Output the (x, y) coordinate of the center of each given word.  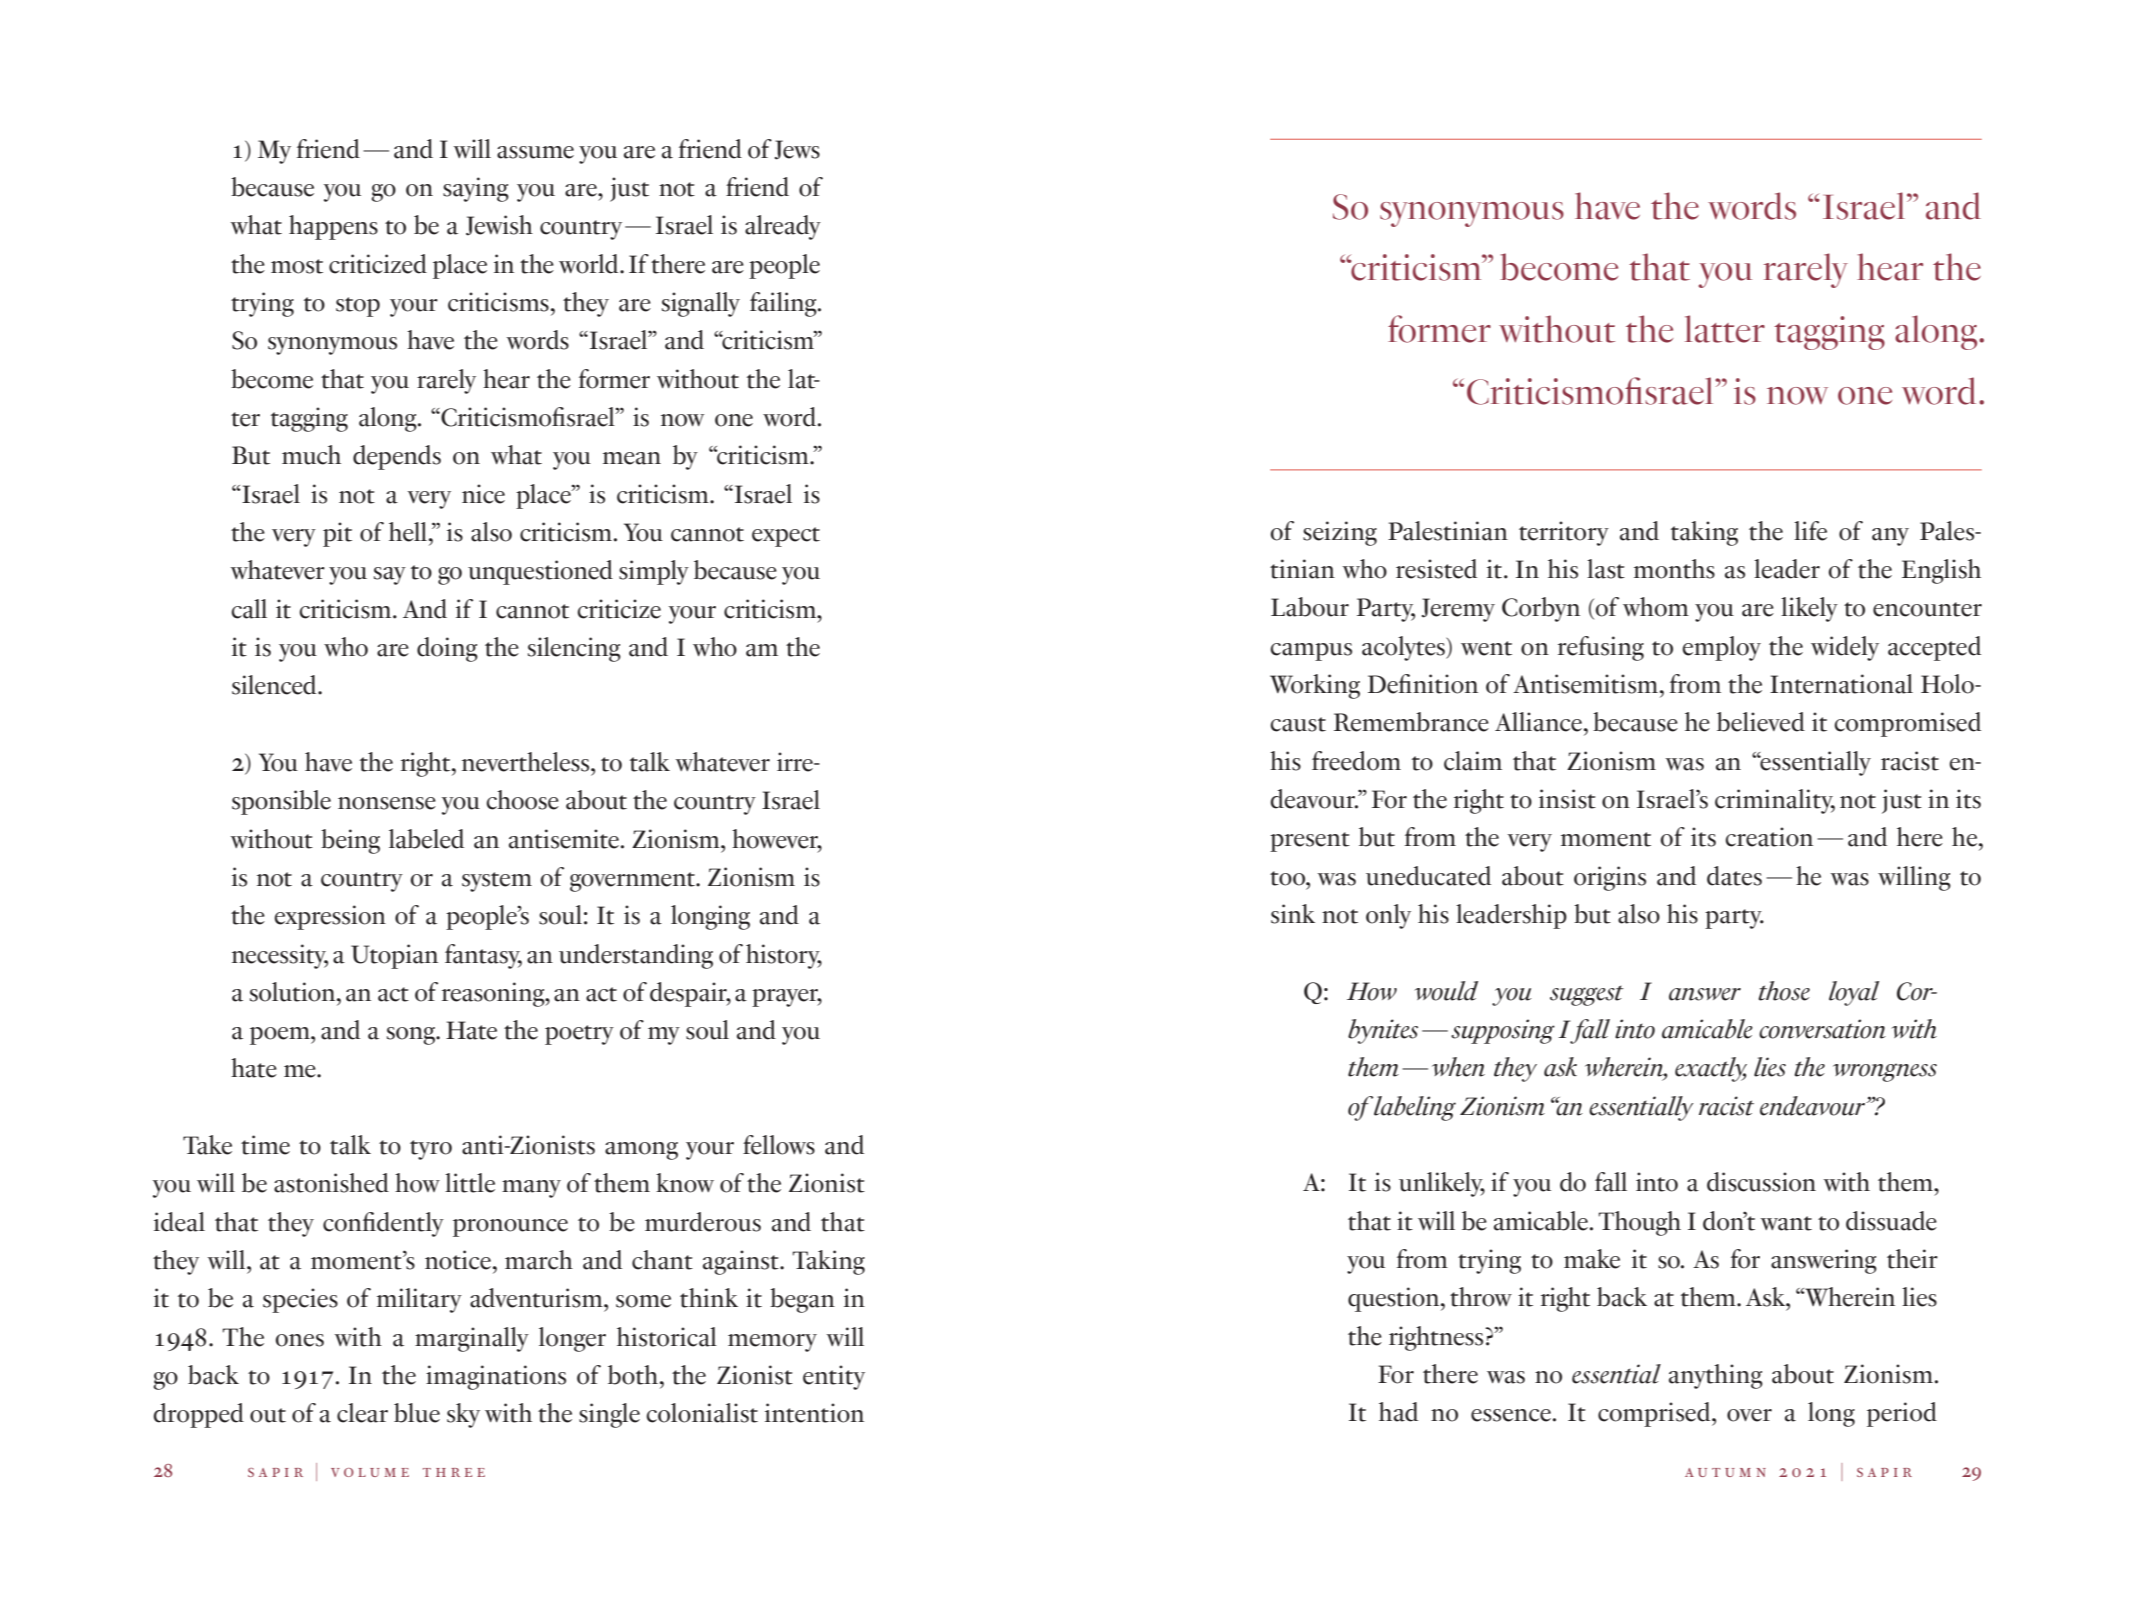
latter (1725, 329)
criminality (1775, 801)
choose (522, 800)
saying (476, 189)
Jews (797, 150)
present (1310, 842)
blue (417, 1413)
